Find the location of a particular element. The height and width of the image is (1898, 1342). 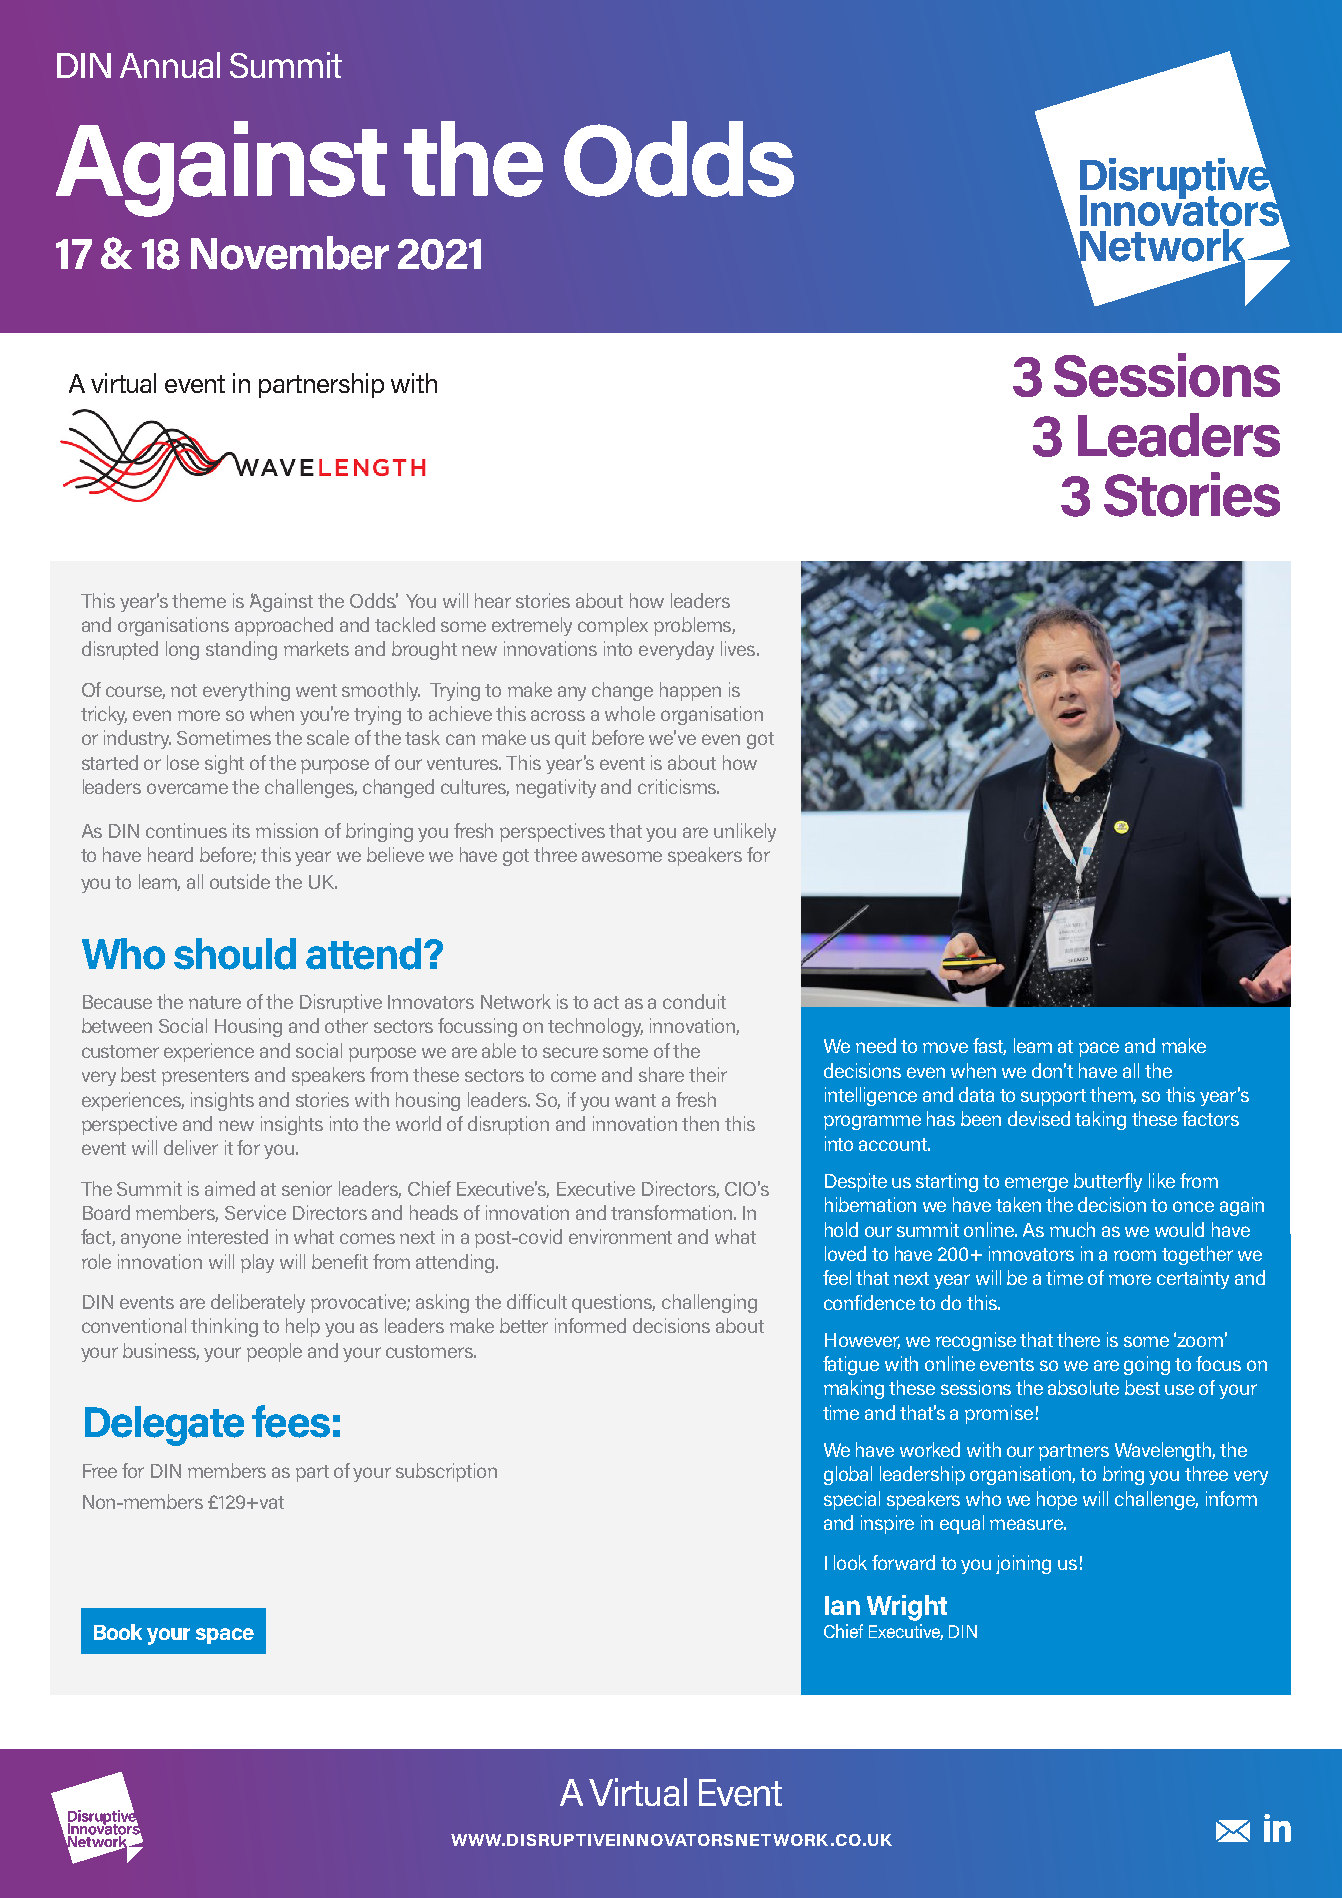

approached is located at coordinates (284, 626).
